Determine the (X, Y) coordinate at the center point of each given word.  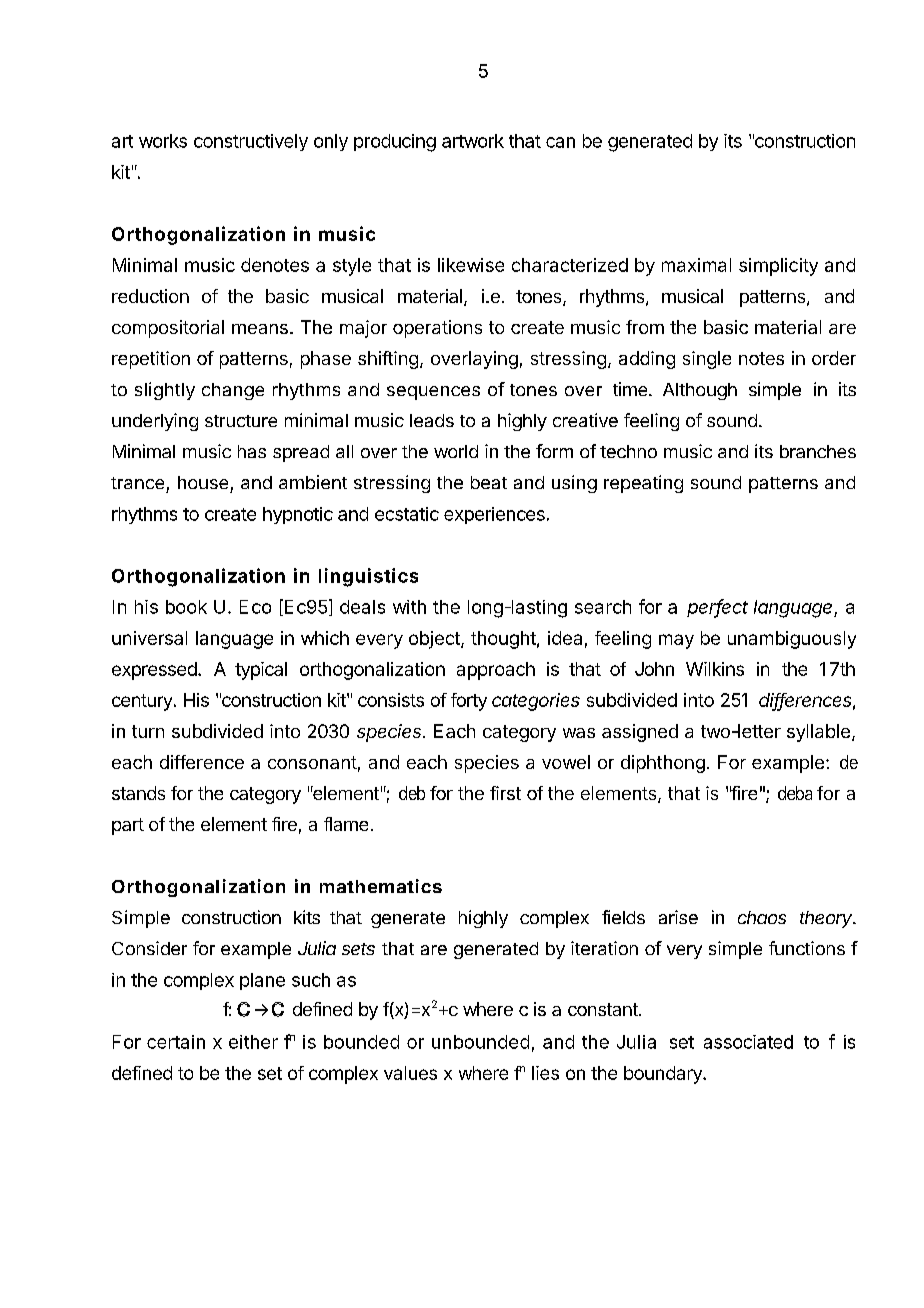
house (203, 482)
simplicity (778, 267)
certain (176, 1042)
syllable (818, 733)
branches (818, 451)
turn (148, 731)
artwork (473, 141)
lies (545, 1073)
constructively (251, 142)
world (456, 451)
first (505, 793)
